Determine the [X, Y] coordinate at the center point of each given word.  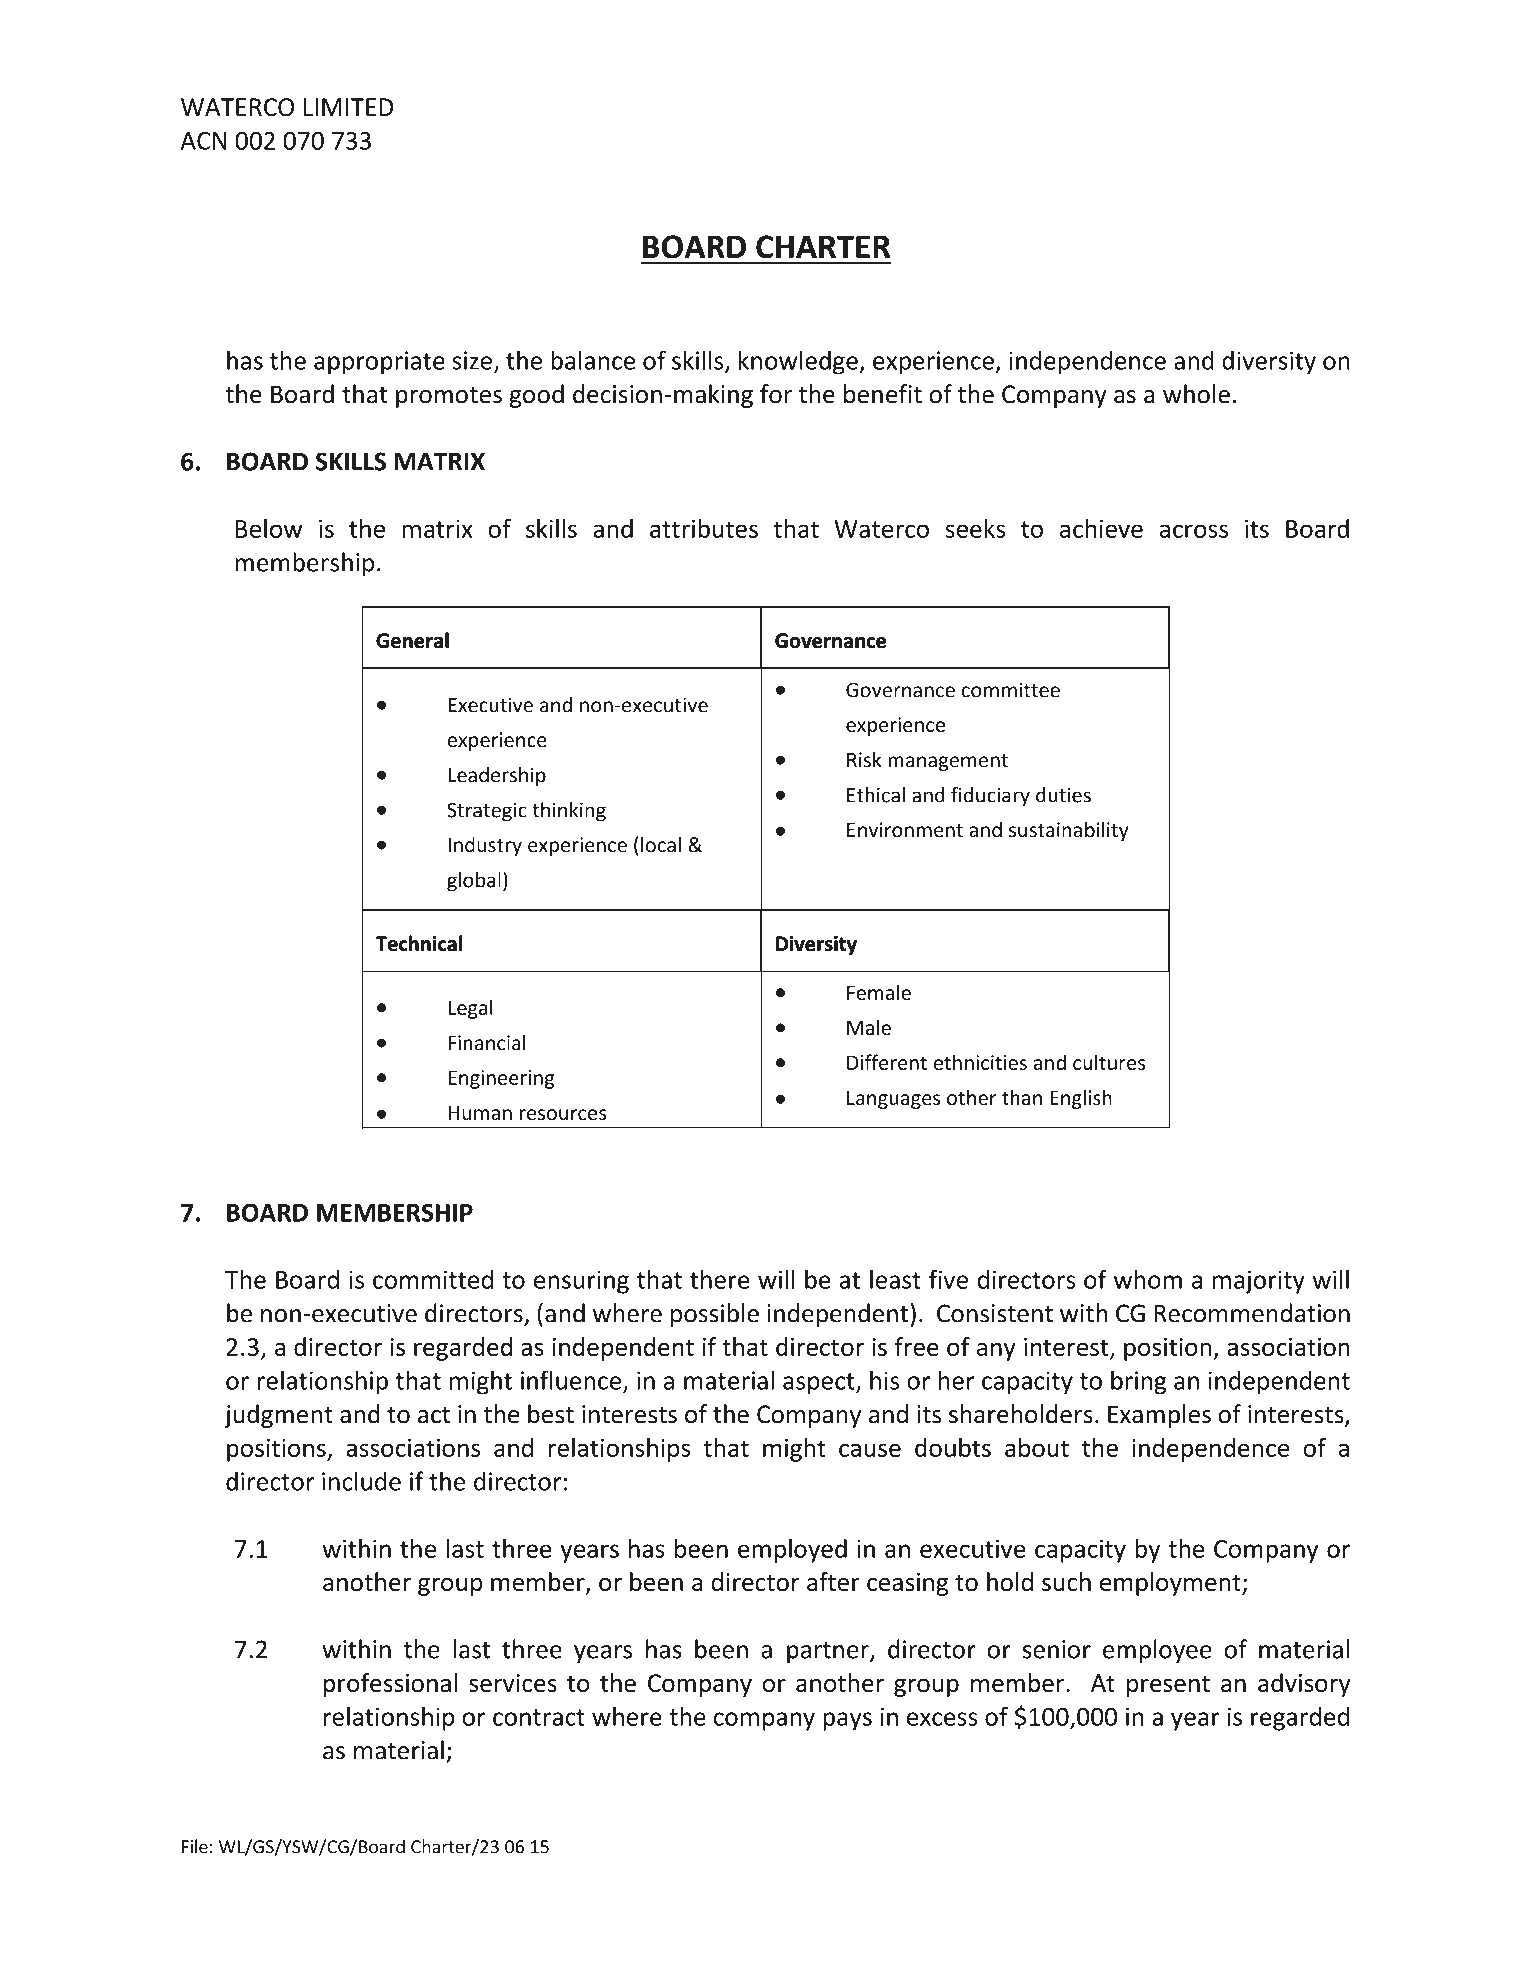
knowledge [798, 362]
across [1194, 531]
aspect [820, 1384]
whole [1196, 394]
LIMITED [348, 107]
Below [269, 528]
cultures [1109, 1062]
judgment [278, 1416]
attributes [704, 528]
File [195, 1846]
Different [887, 1062]
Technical [419, 943]
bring [1138, 1382]
